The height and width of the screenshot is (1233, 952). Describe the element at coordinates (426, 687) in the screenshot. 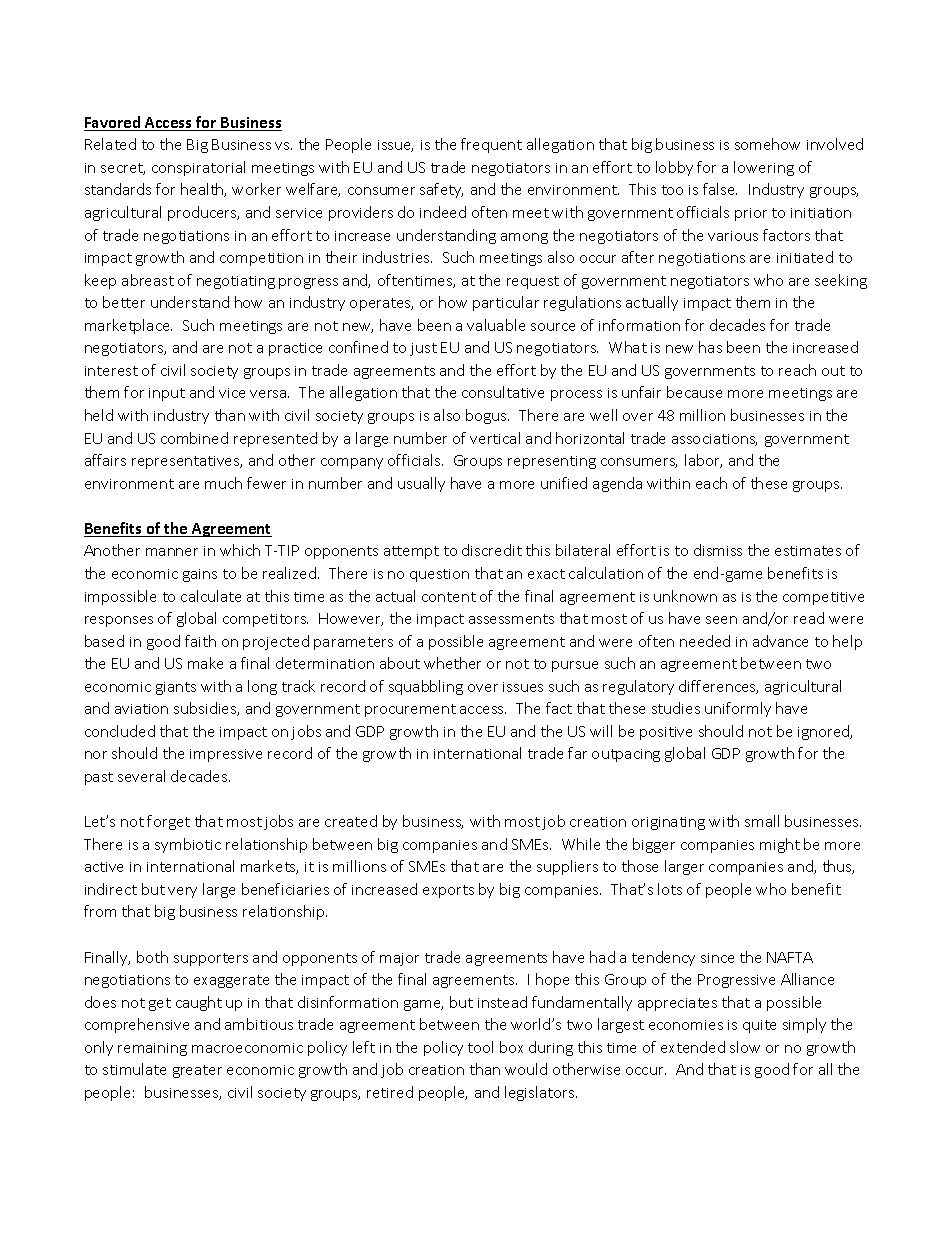

I see `squabbling` at that location.
